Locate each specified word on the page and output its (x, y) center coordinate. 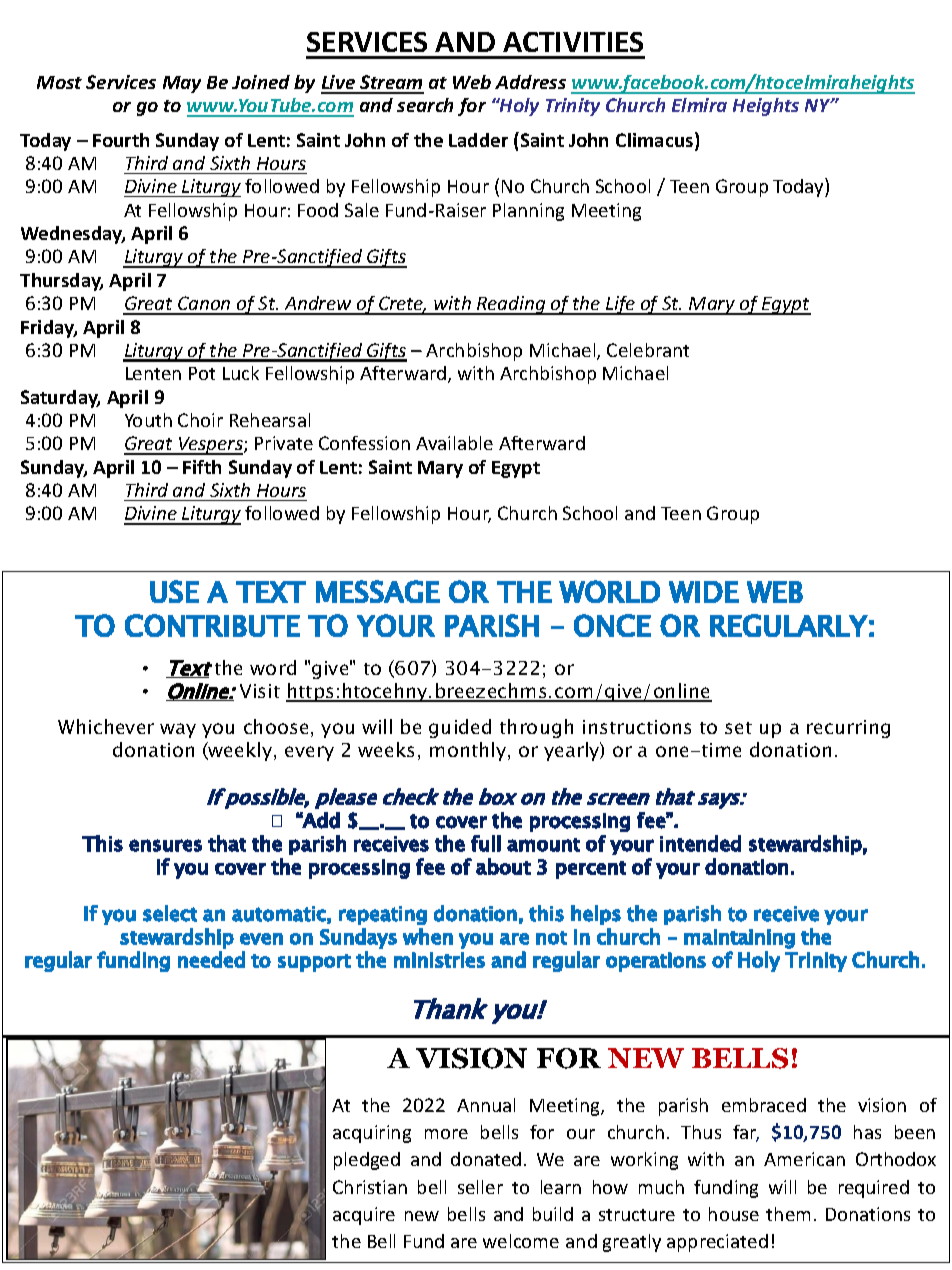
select (170, 913)
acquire (364, 1216)
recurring (848, 729)
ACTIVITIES (573, 42)
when (428, 936)
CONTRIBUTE (212, 625)
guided (460, 728)
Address (530, 82)
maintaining (739, 939)
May (182, 84)
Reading (511, 305)
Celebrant (648, 350)
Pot (202, 373)
